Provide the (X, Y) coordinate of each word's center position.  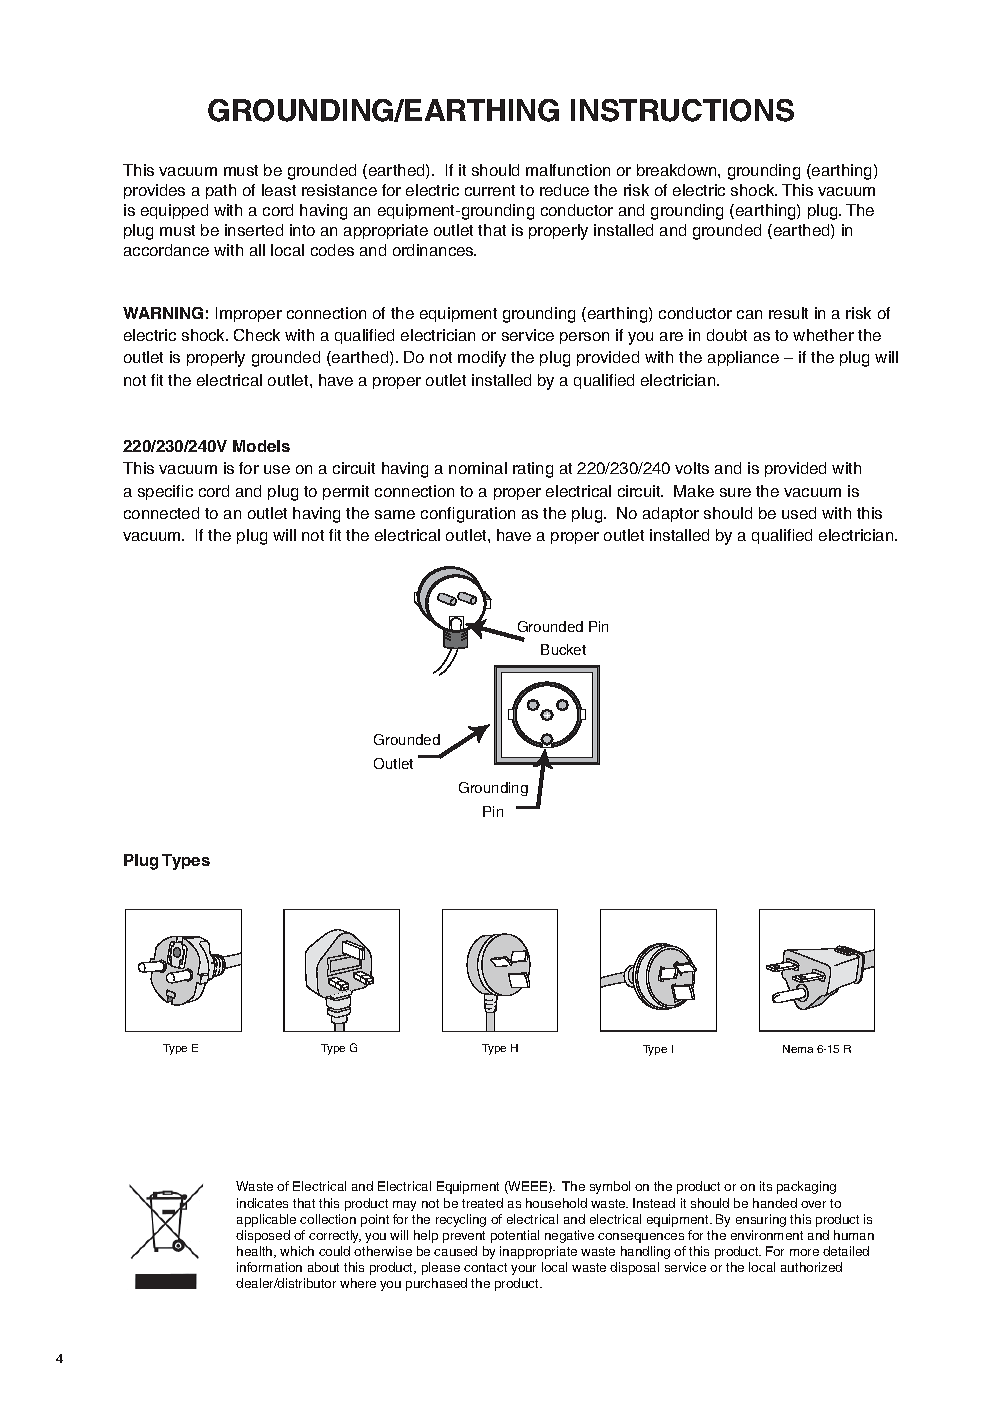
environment (767, 1235)
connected (161, 513)
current (490, 190)
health (256, 1252)
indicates (262, 1203)
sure (735, 492)
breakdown (678, 170)
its (766, 1186)
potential (515, 1236)
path (221, 191)
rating (533, 470)
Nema (798, 1049)
